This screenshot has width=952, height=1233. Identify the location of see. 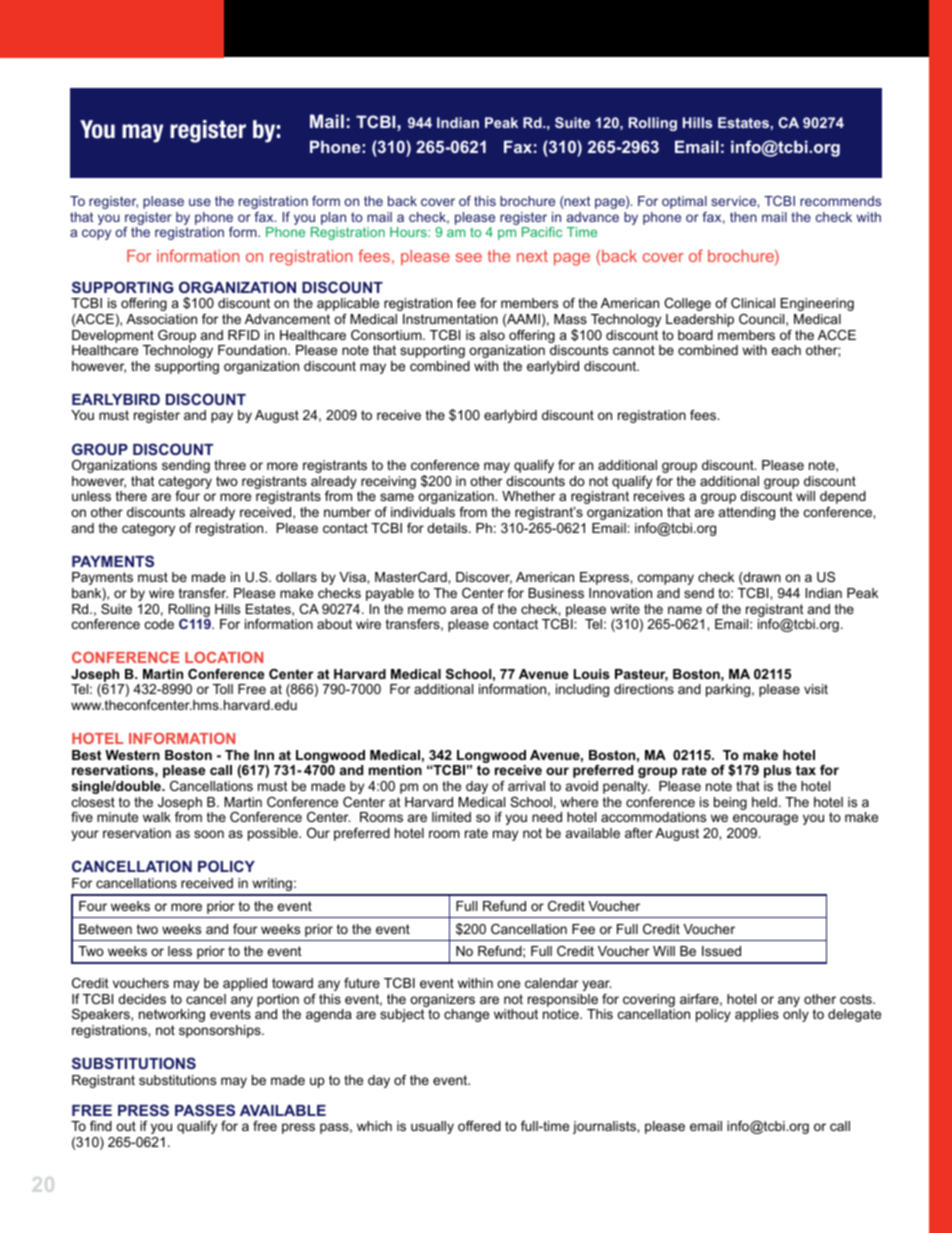
(469, 257).
